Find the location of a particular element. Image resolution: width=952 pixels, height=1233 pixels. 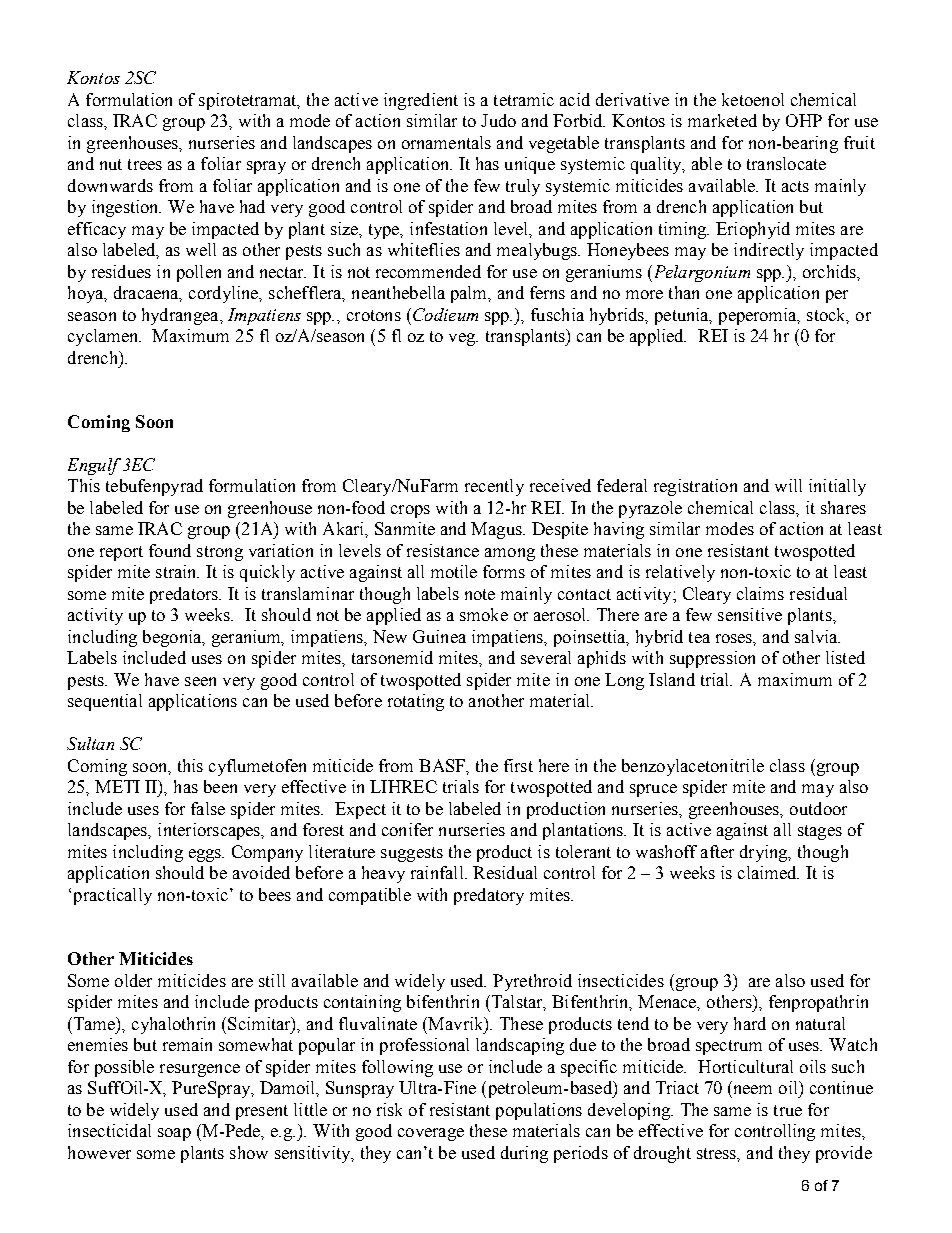

soap is located at coordinates (174, 1134).
